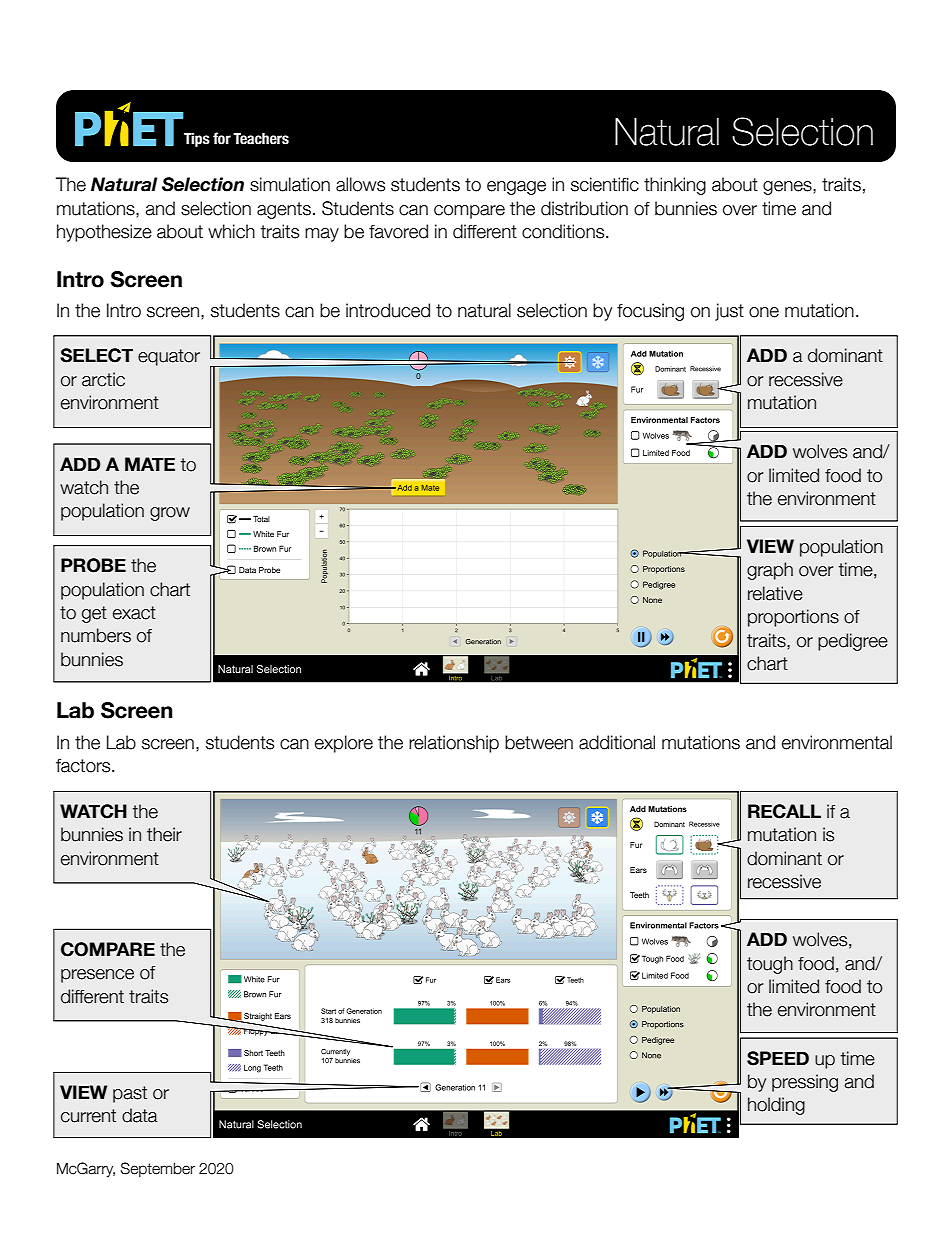 This page has width=952, height=1233. I want to click on exact, so click(134, 613).
